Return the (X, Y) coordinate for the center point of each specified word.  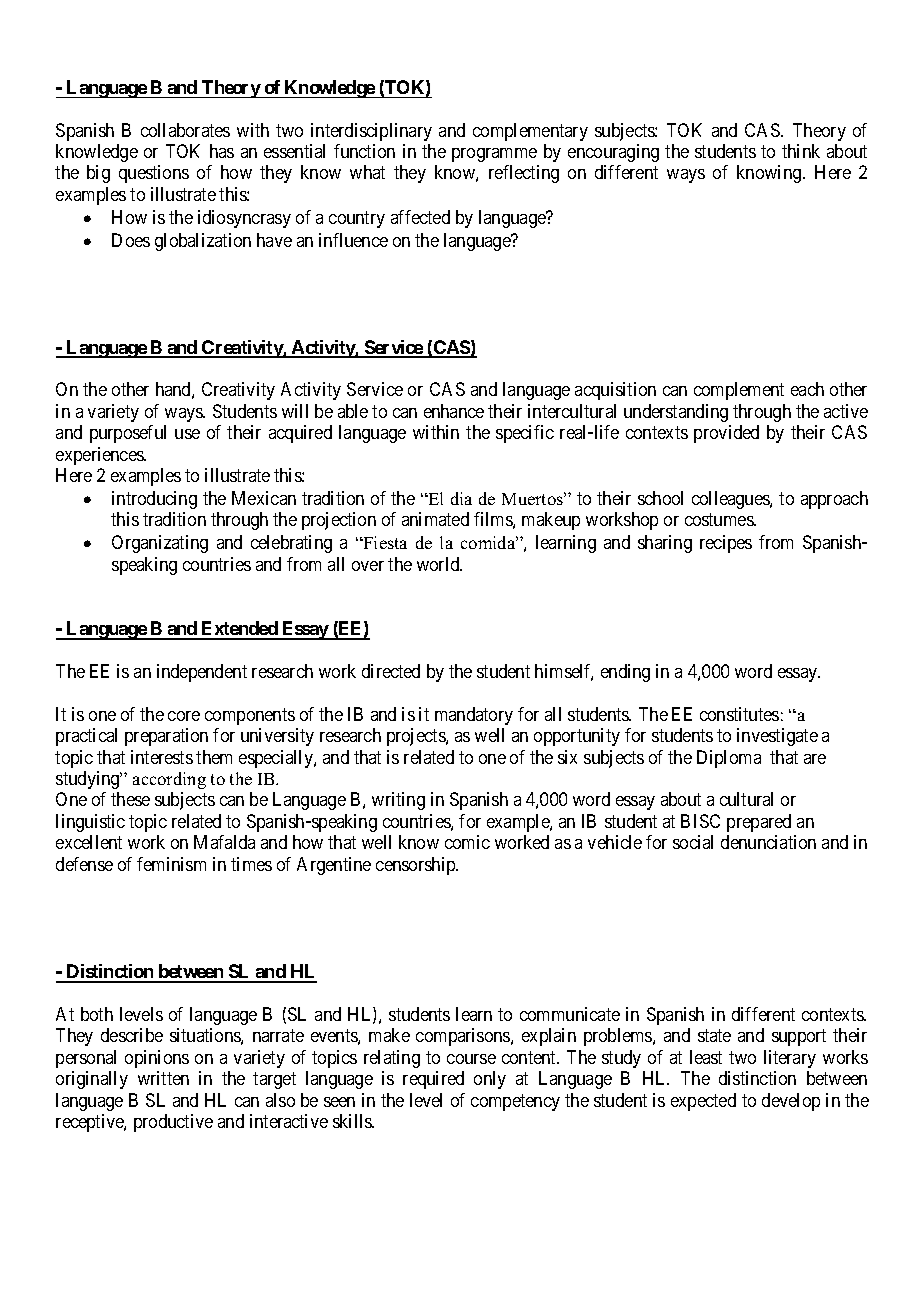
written (163, 1078)
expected (703, 1102)
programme (494, 155)
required (433, 1080)
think (801, 151)
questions (154, 174)
